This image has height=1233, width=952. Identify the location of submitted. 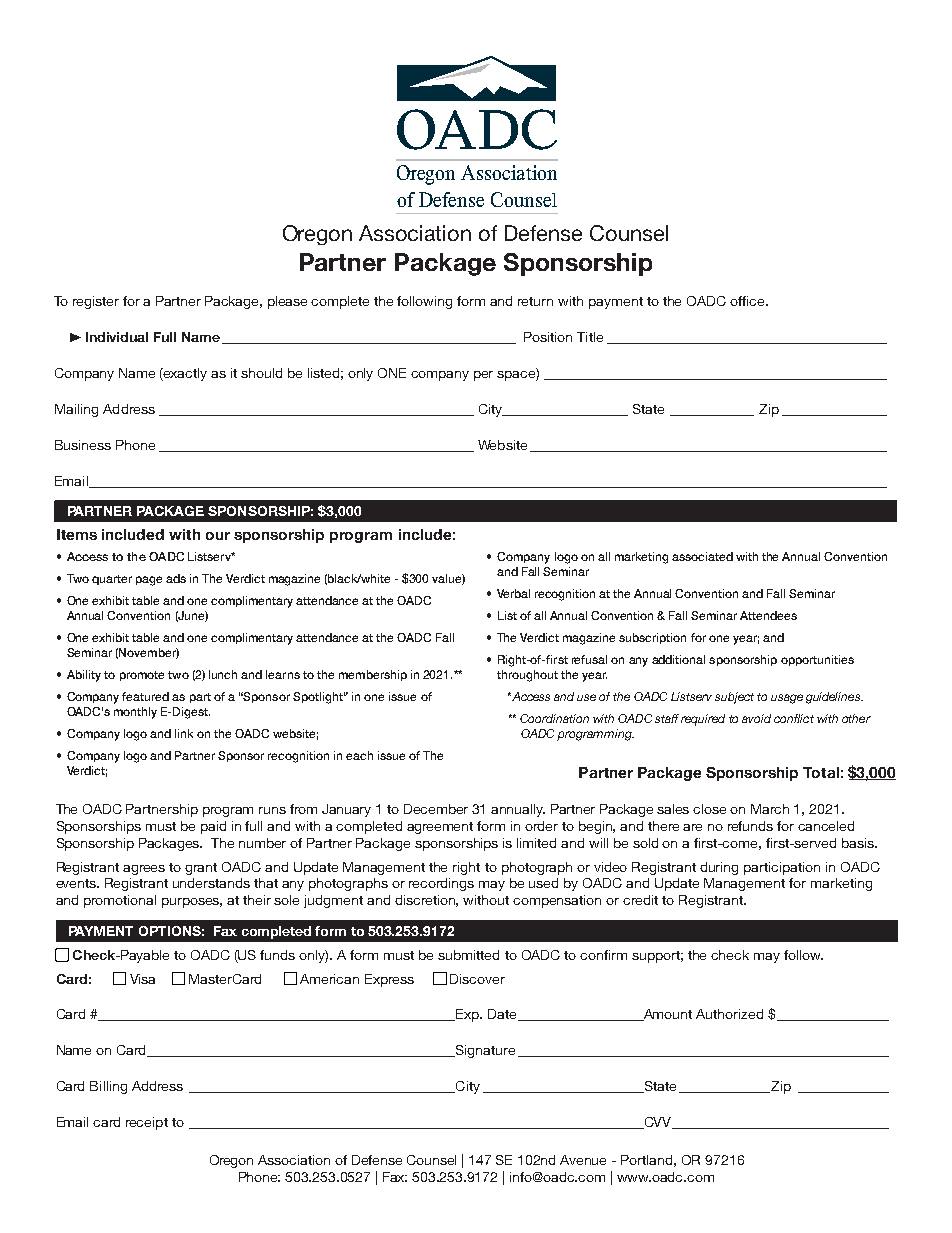
(468, 955).
